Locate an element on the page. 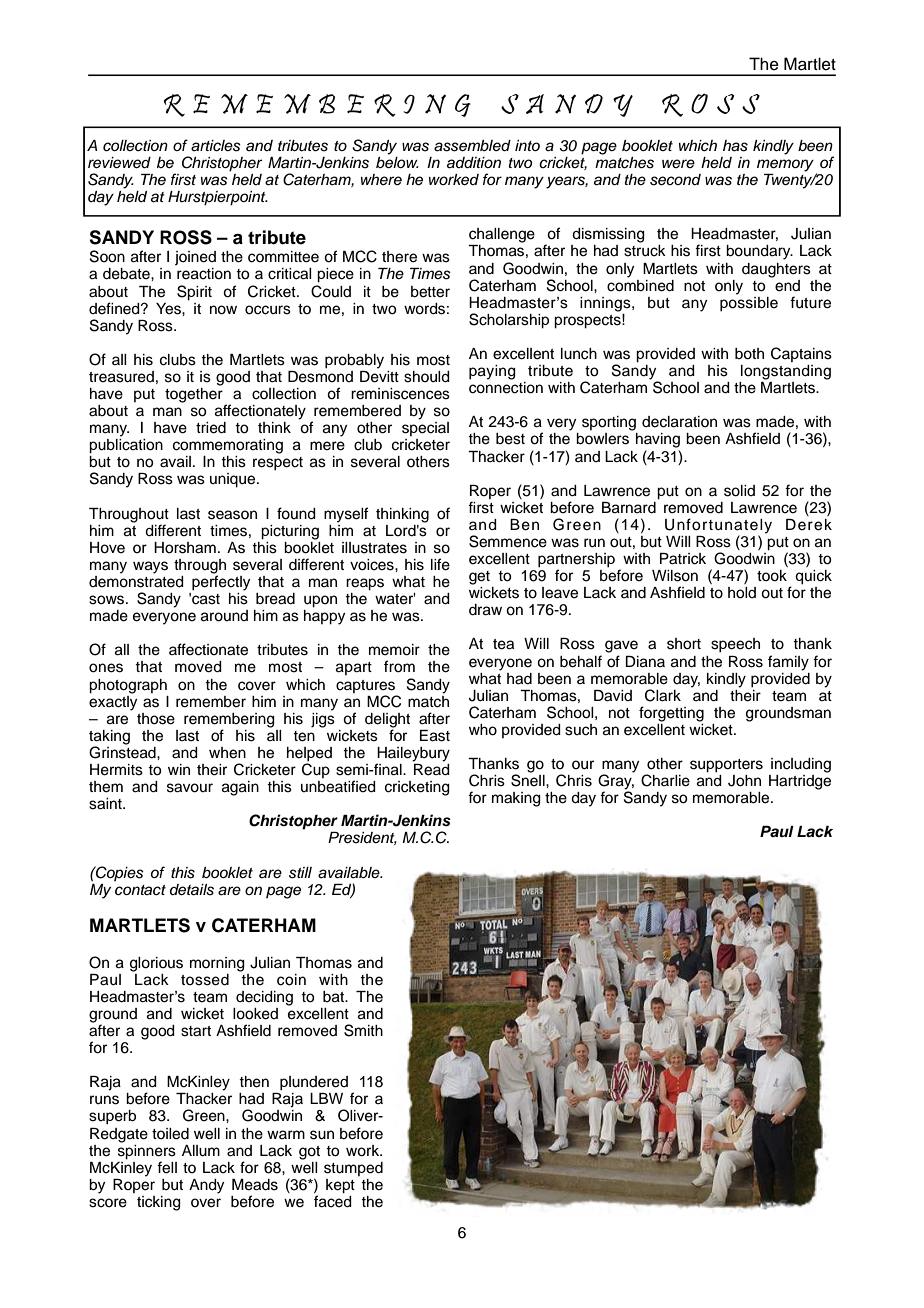  photograph is located at coordinates (128, 686).
